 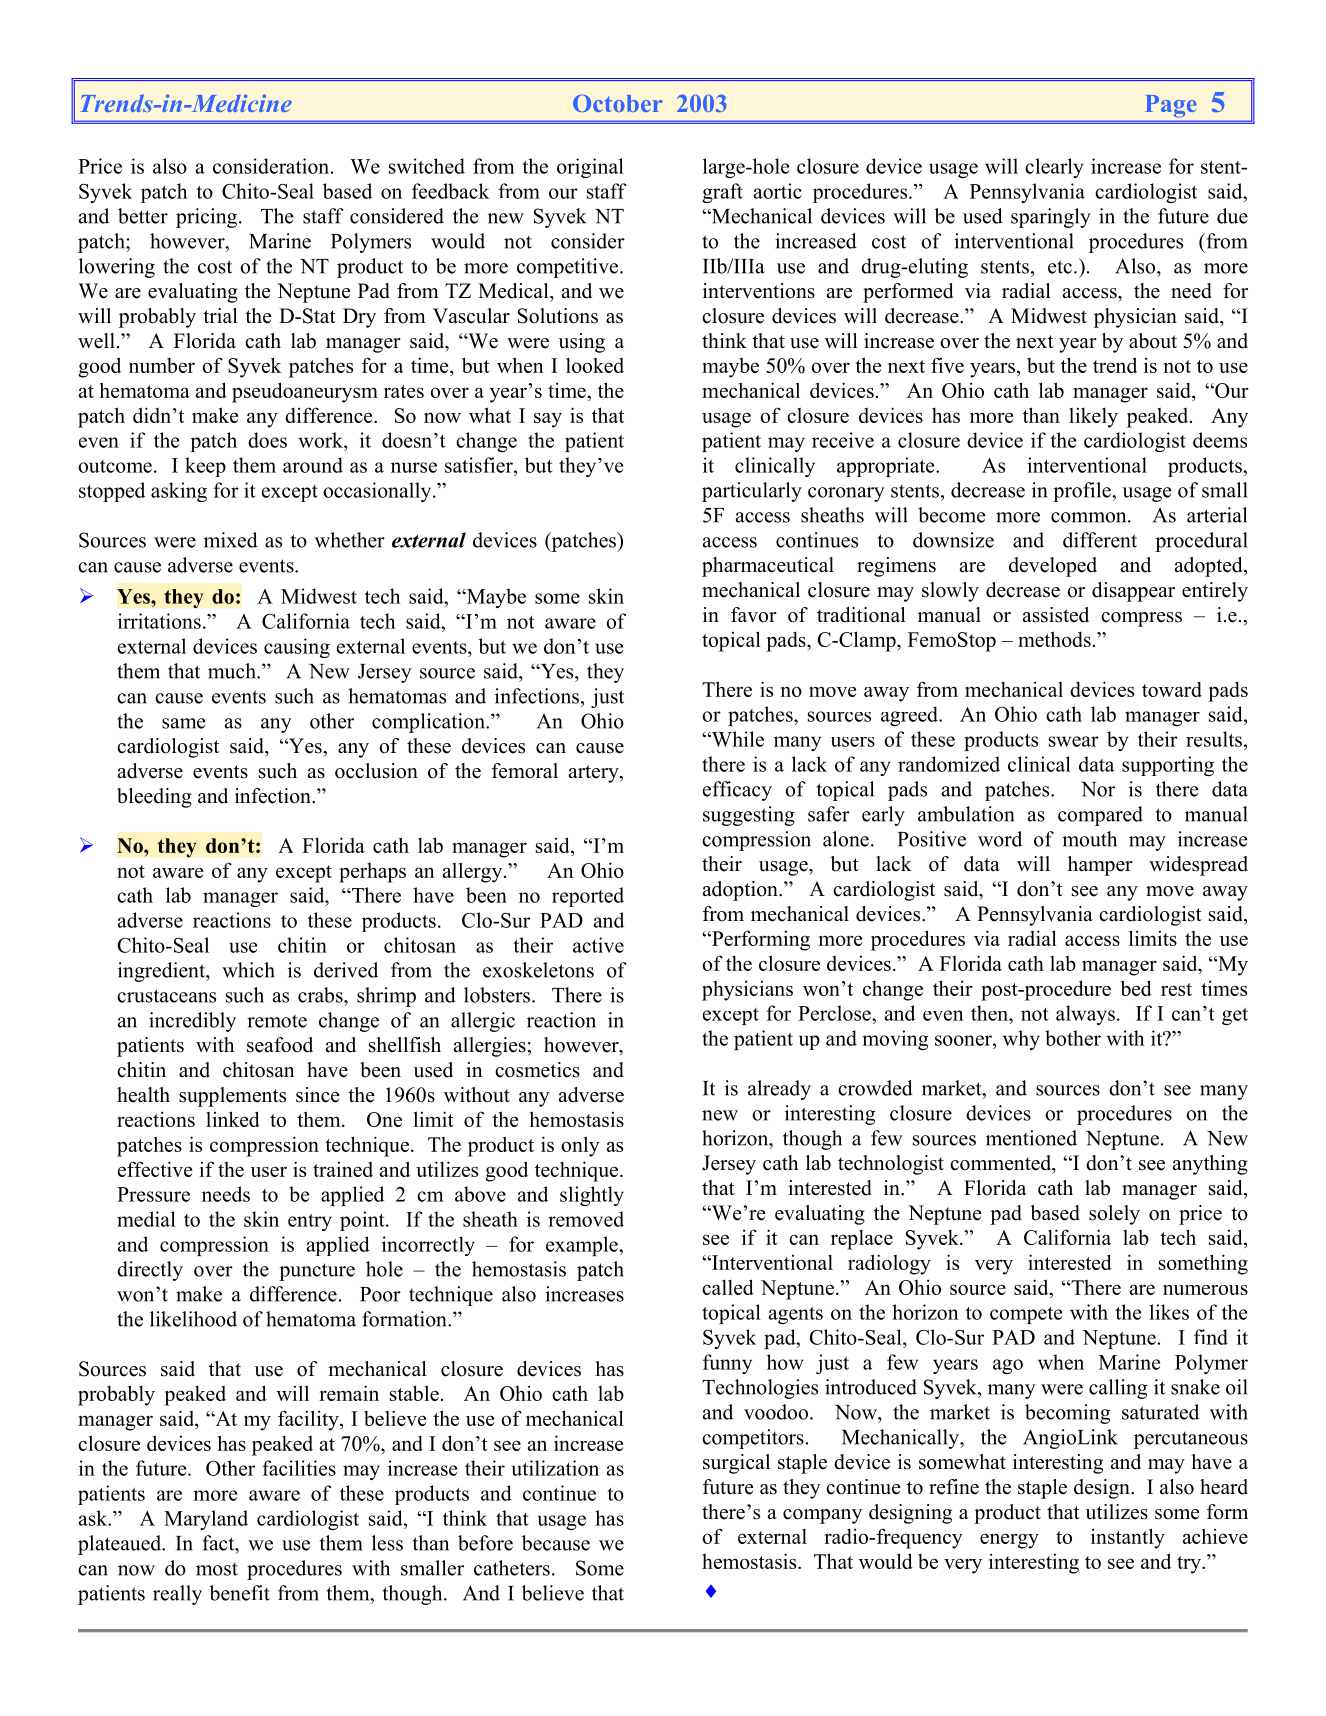 I want to click on original, so click(x=590, y=168).
